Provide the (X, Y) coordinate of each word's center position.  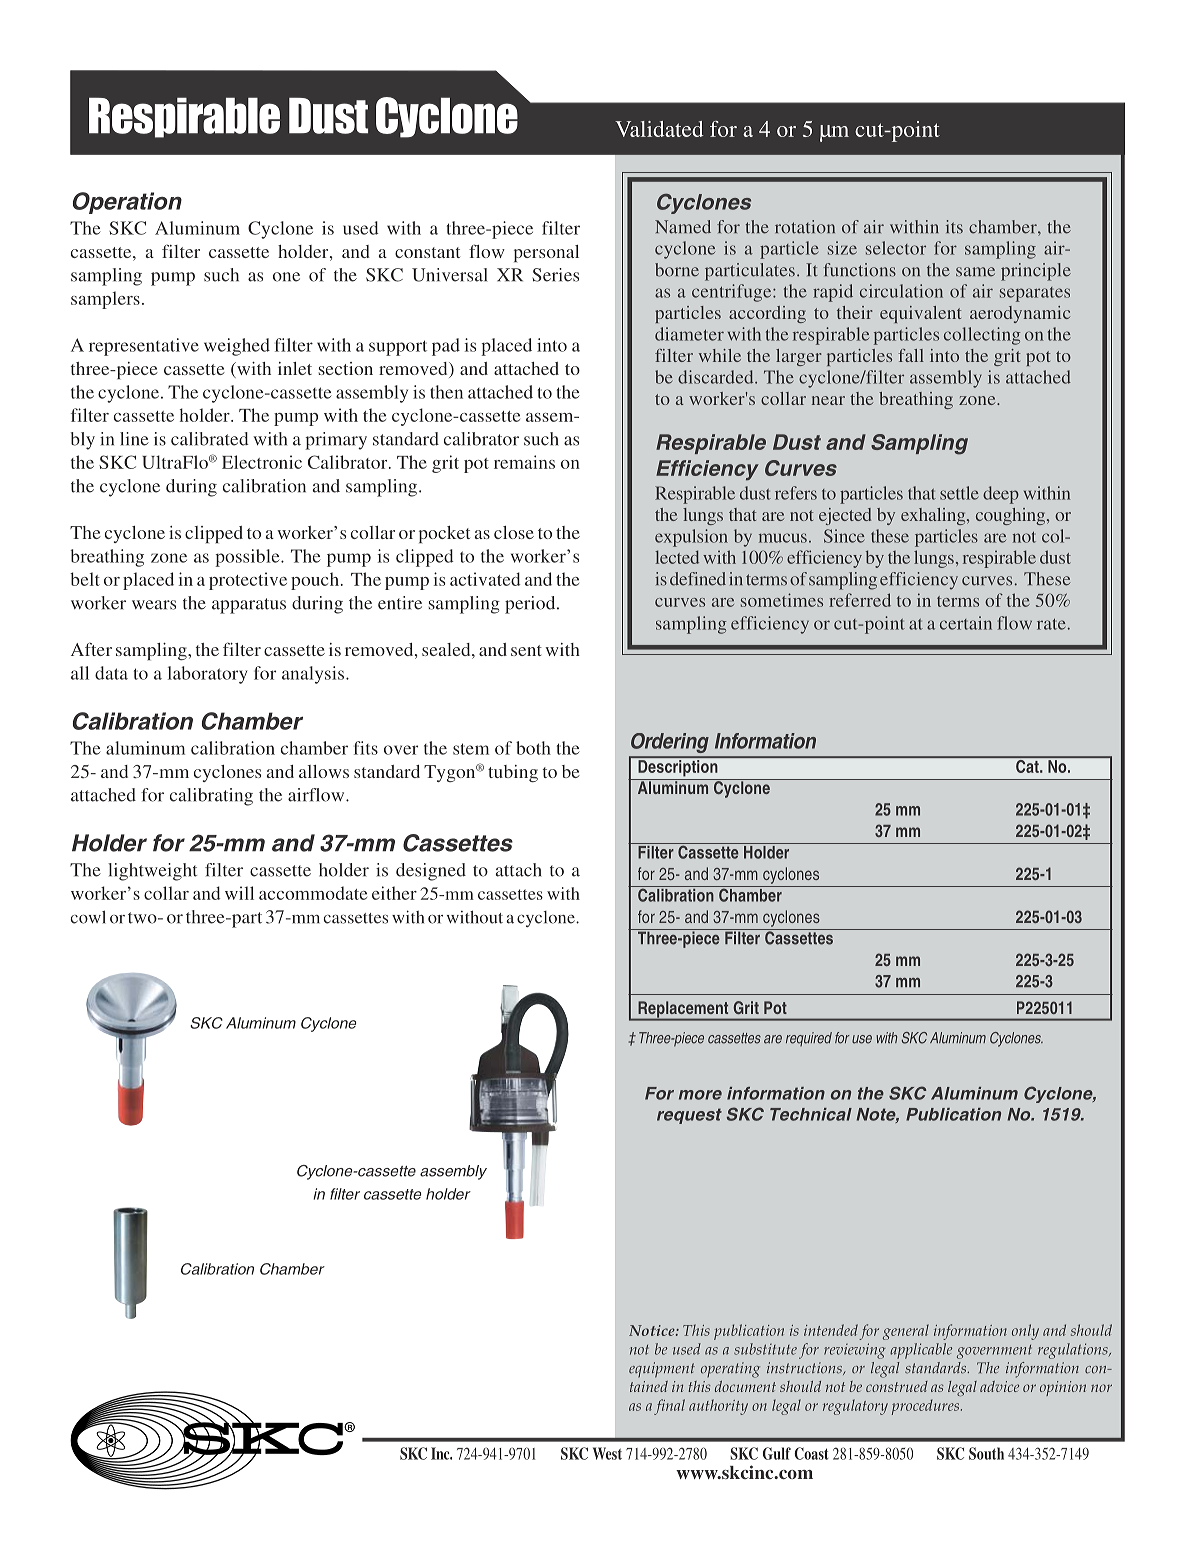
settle (959, 493)
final (669, 1407)
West (607, 1453)
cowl (88, 917)
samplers (105, 300)
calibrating (211, 797)
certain (966, 623)
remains (524, 462)
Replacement (683, 1010)
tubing (513, 773)
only (1025, 1332)
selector (896, 248)
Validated (659, 129)
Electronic (262, 462)
